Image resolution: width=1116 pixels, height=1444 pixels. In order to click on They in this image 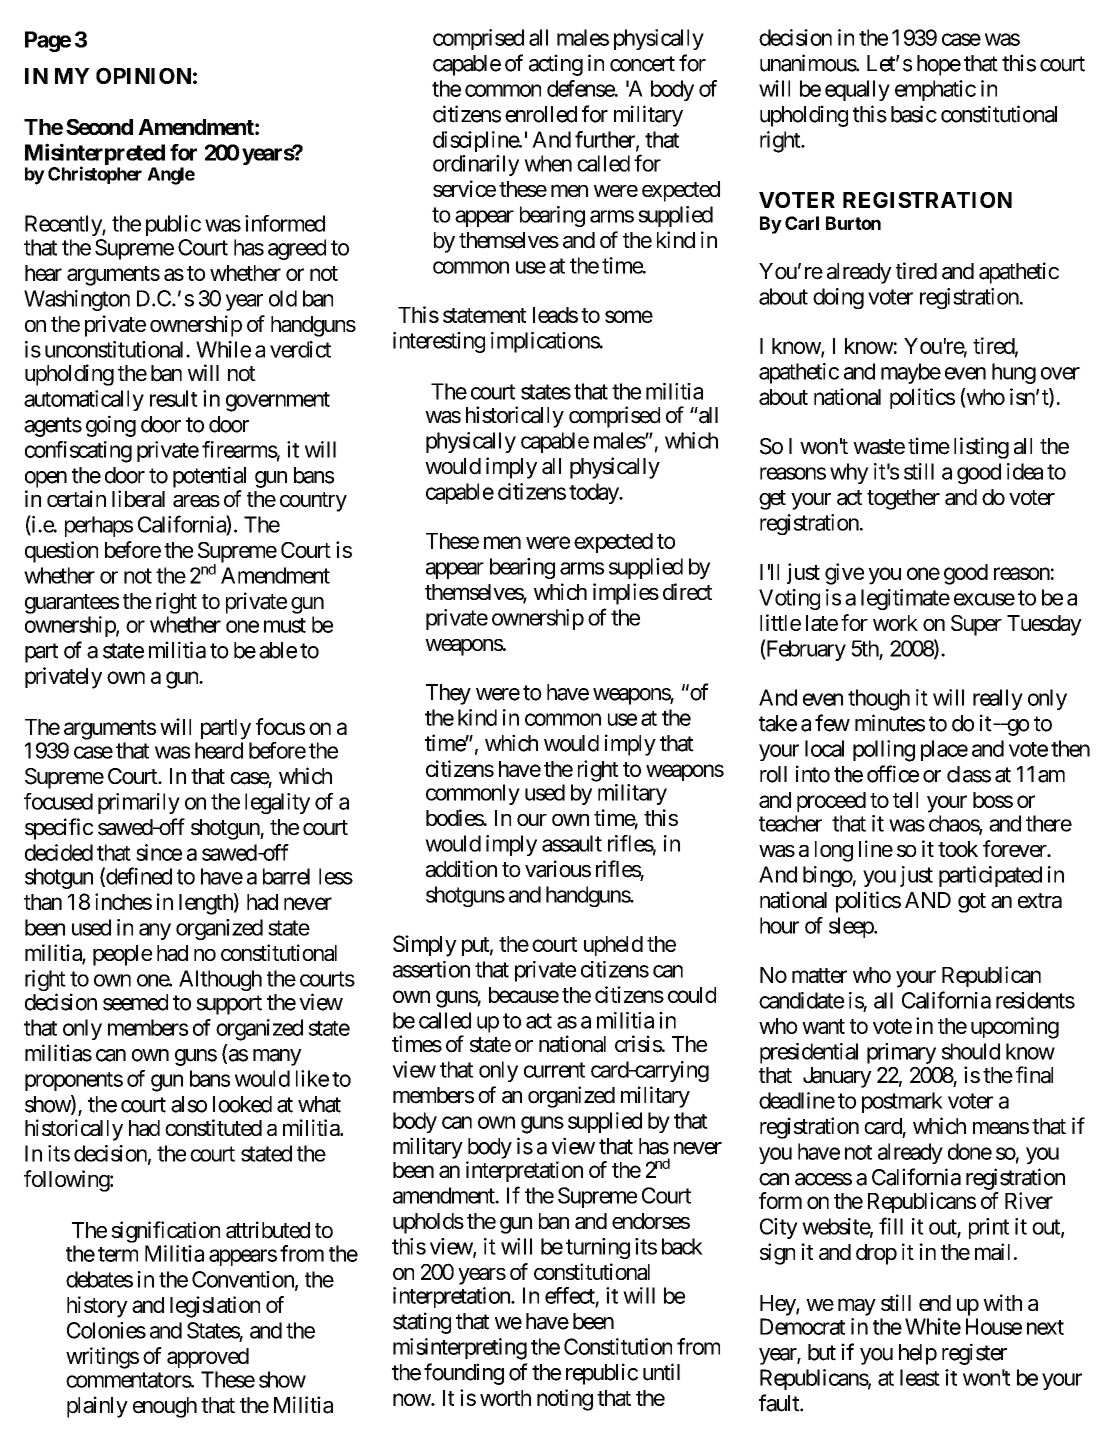, I will do `click(448, 694)`.
